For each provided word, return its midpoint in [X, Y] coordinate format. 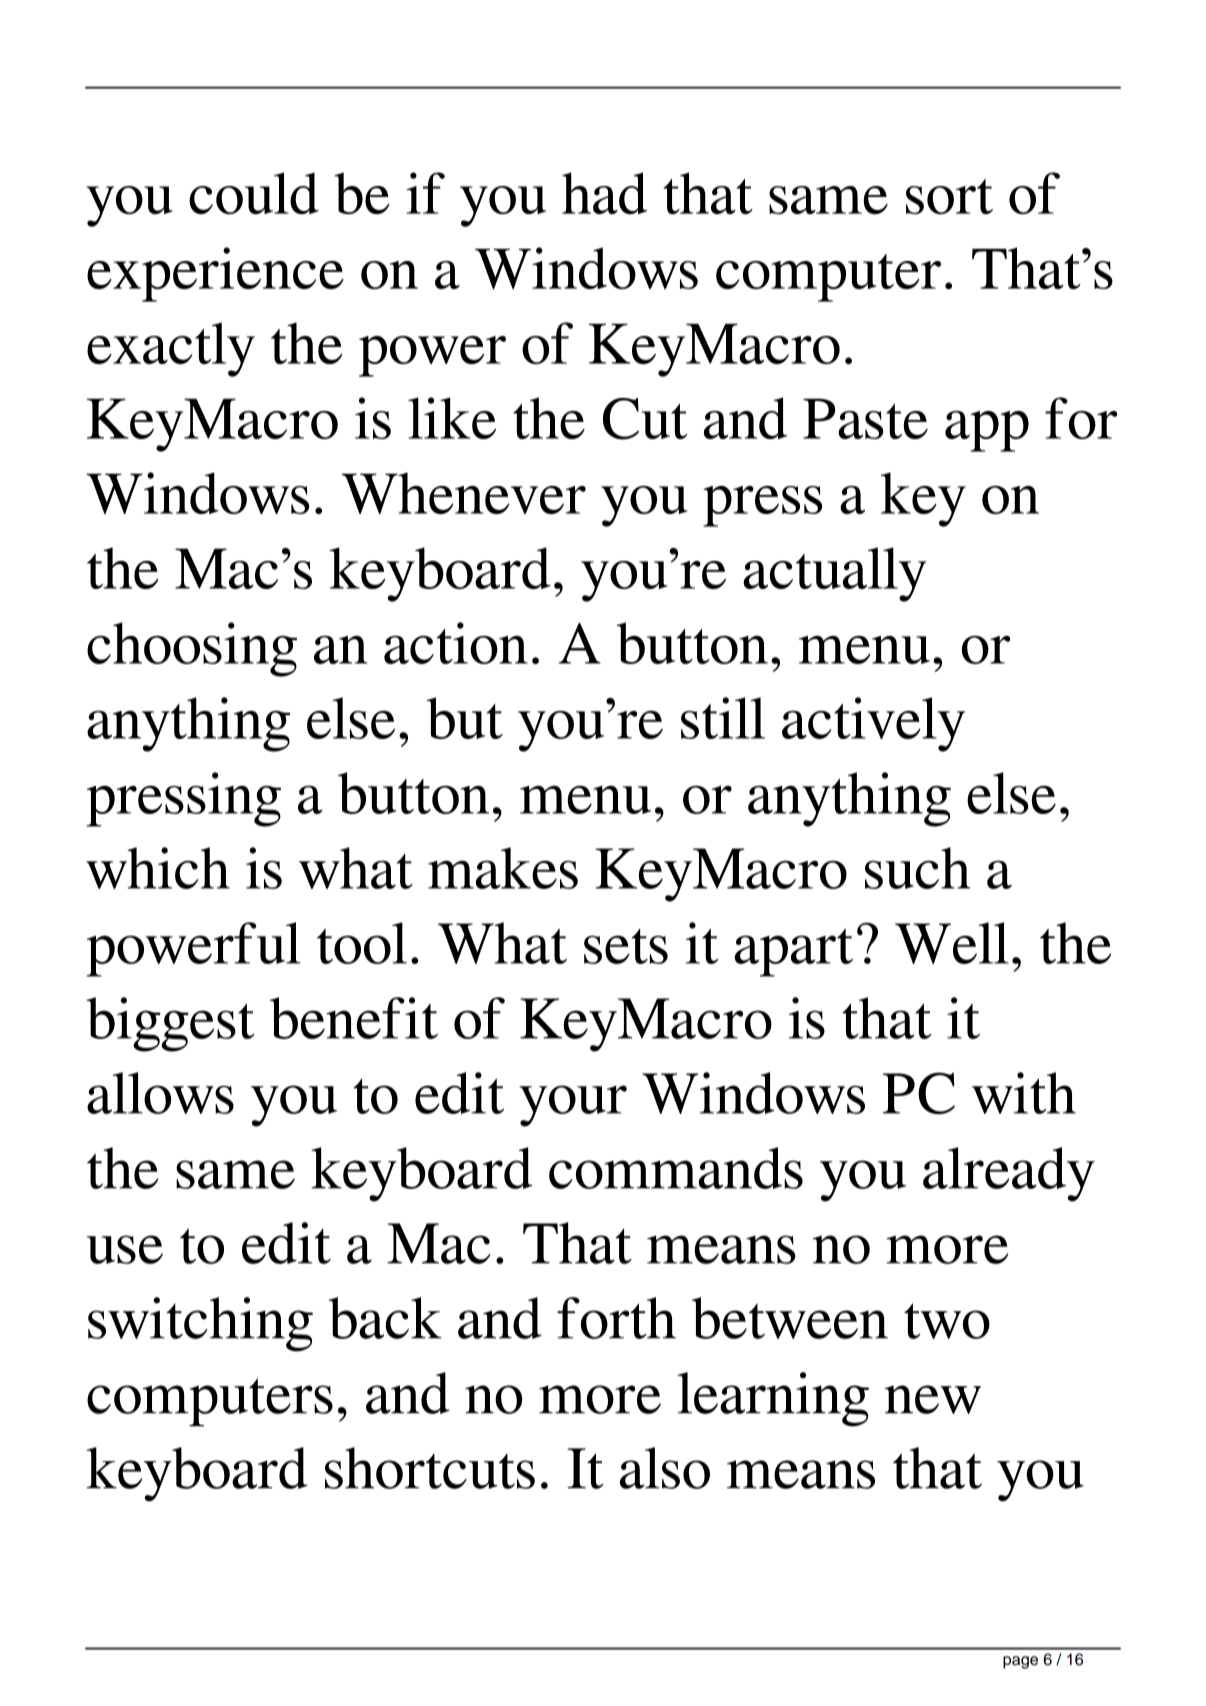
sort [949, 196]
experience [215, 274]
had [604, 193]
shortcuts [430, 1468]
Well [952, 943]
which [158, 868]
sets [626, 946]
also [665, 1468]
